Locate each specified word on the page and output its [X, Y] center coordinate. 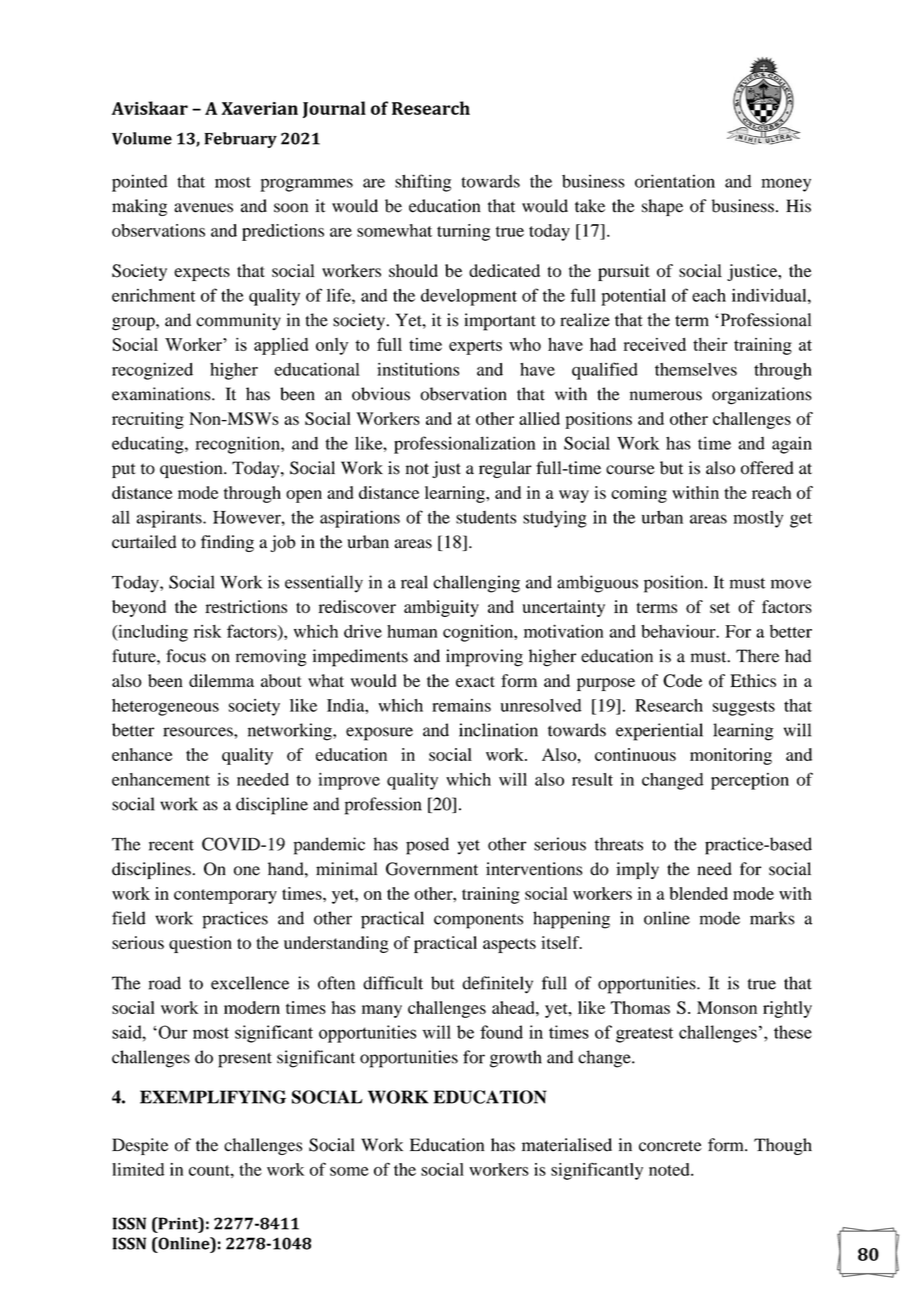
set [720, 607]
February [241, 140]
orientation [675, 181]
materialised [567, 1145]
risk [207, 631]
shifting [423, 183]
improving [484, 658]
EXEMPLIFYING [213, 1097]
